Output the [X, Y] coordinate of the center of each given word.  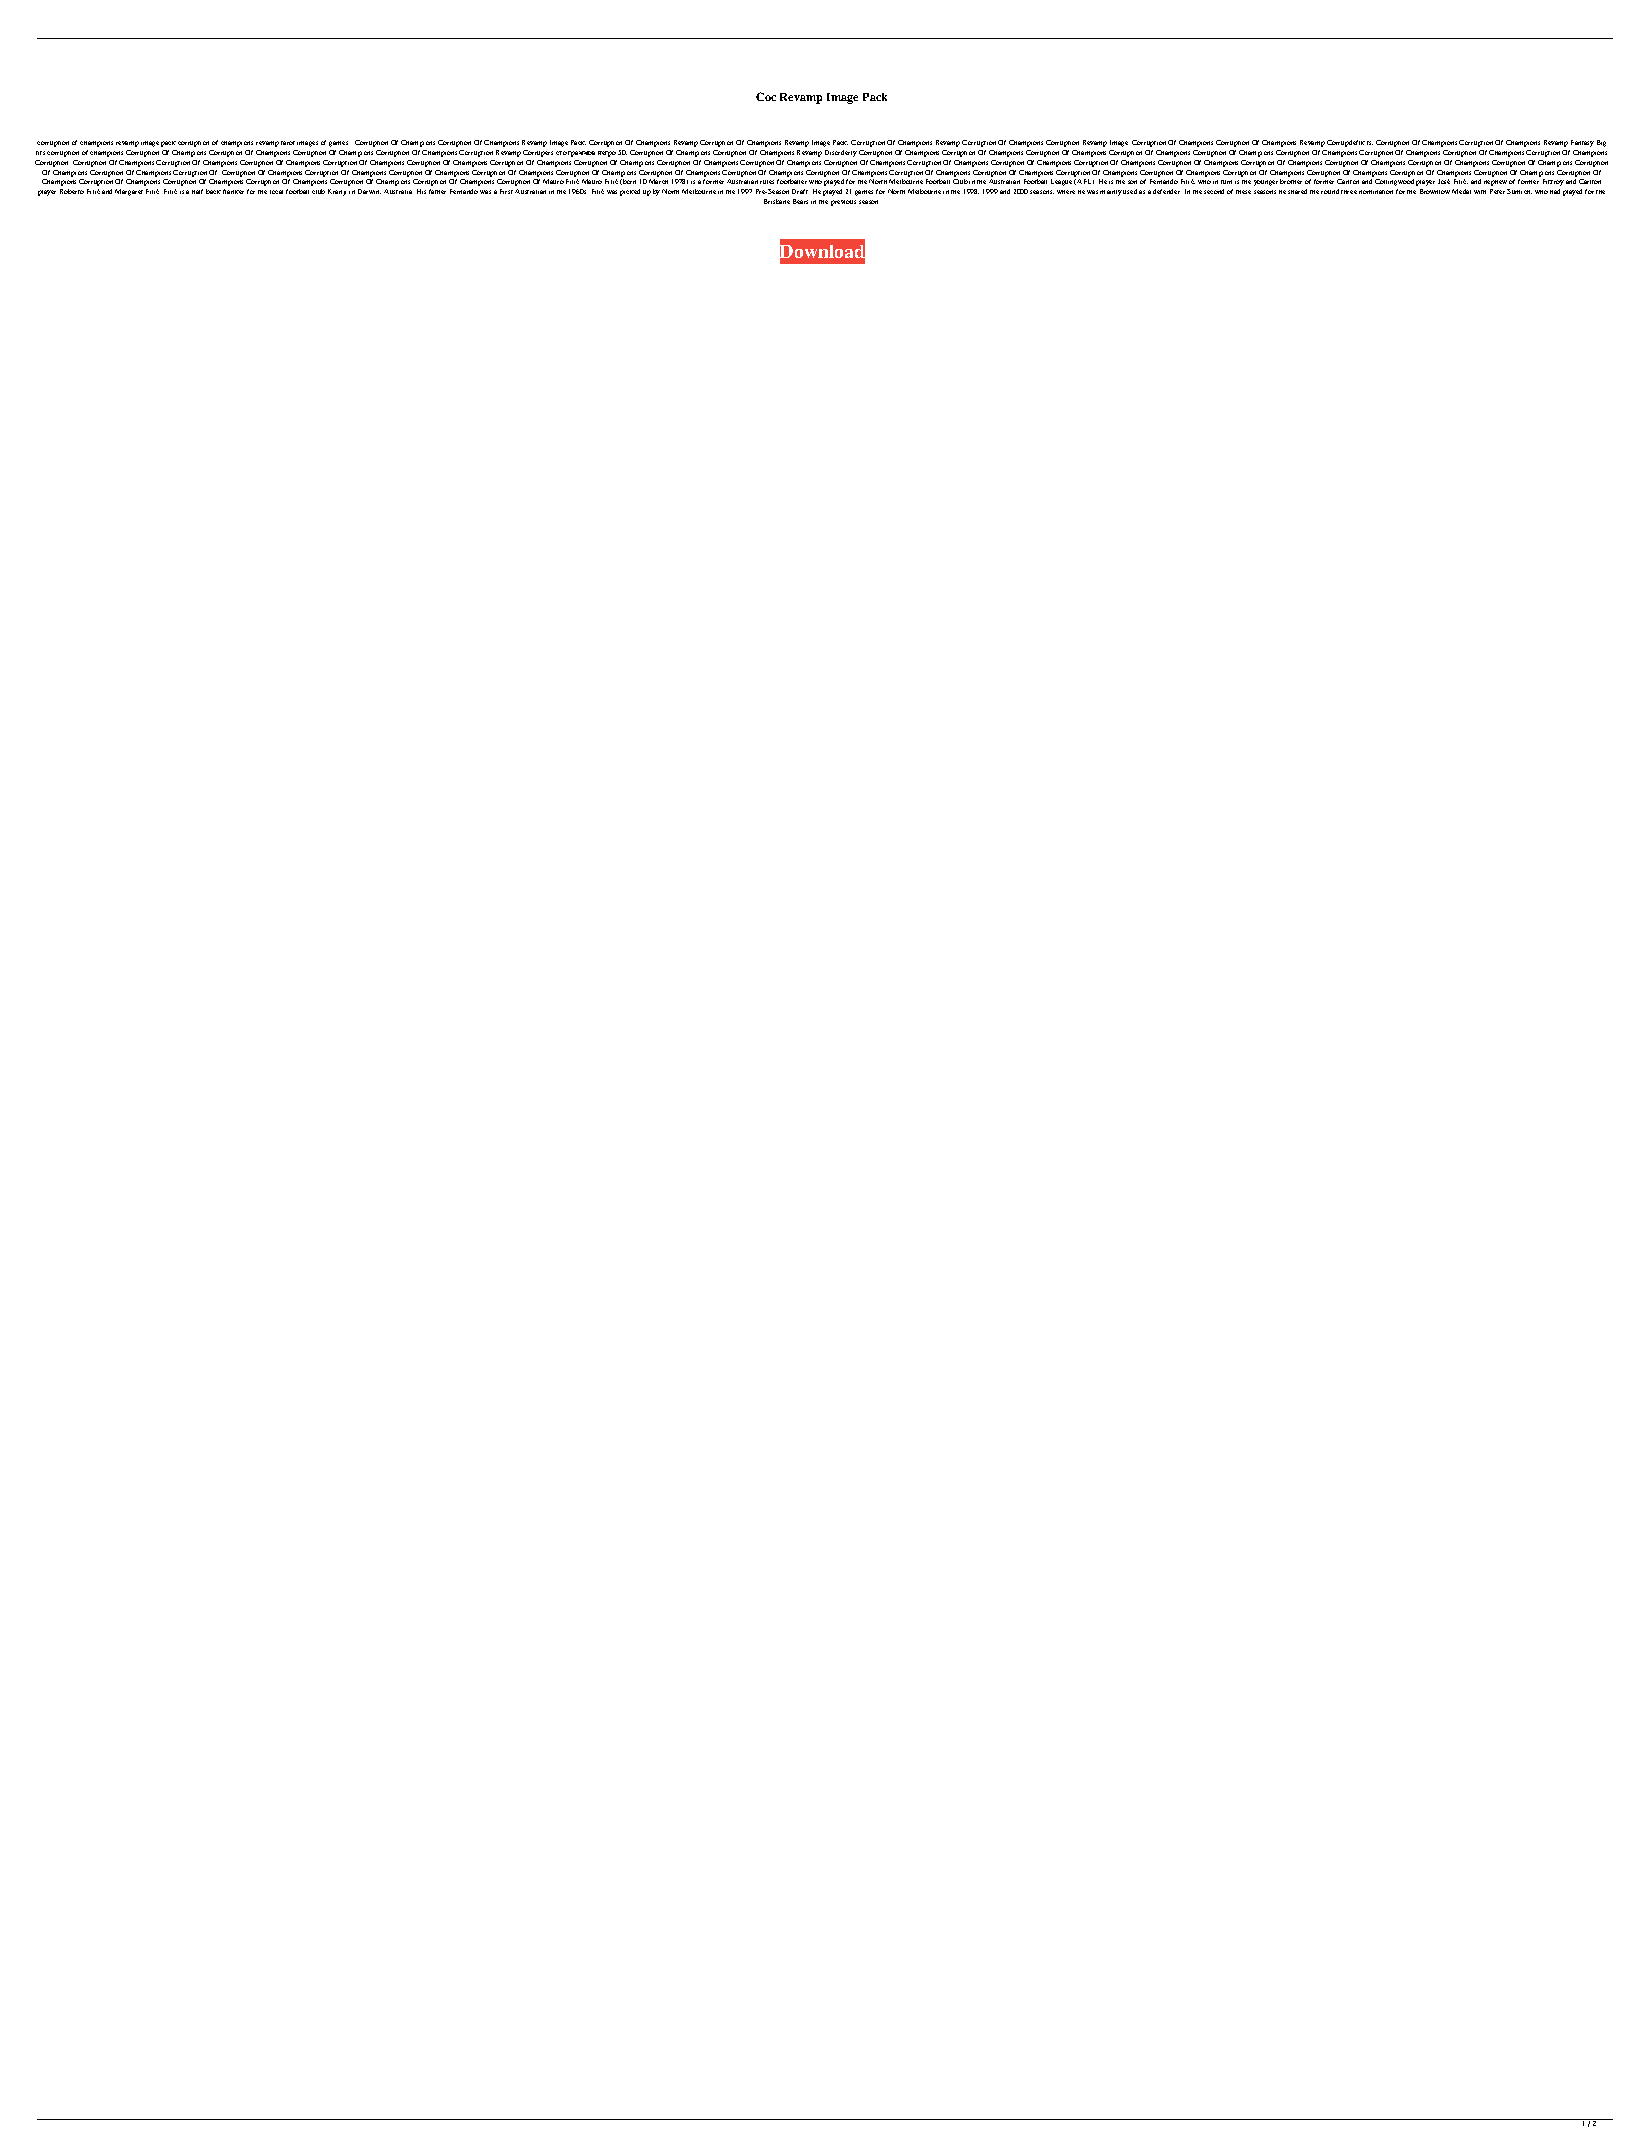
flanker [233, 191]
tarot [288, 143]
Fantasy [1582, 143]
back [213, 191]
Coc [766, 96]
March [658, 181]
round [1330, 191]
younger [1266, 183]
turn [1226, 182]
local [276, 192]
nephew [1495, 183]
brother [1291, 181]
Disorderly [841, 153]
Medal [1461, 191]
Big [1601, 143]
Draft [800, 191]
